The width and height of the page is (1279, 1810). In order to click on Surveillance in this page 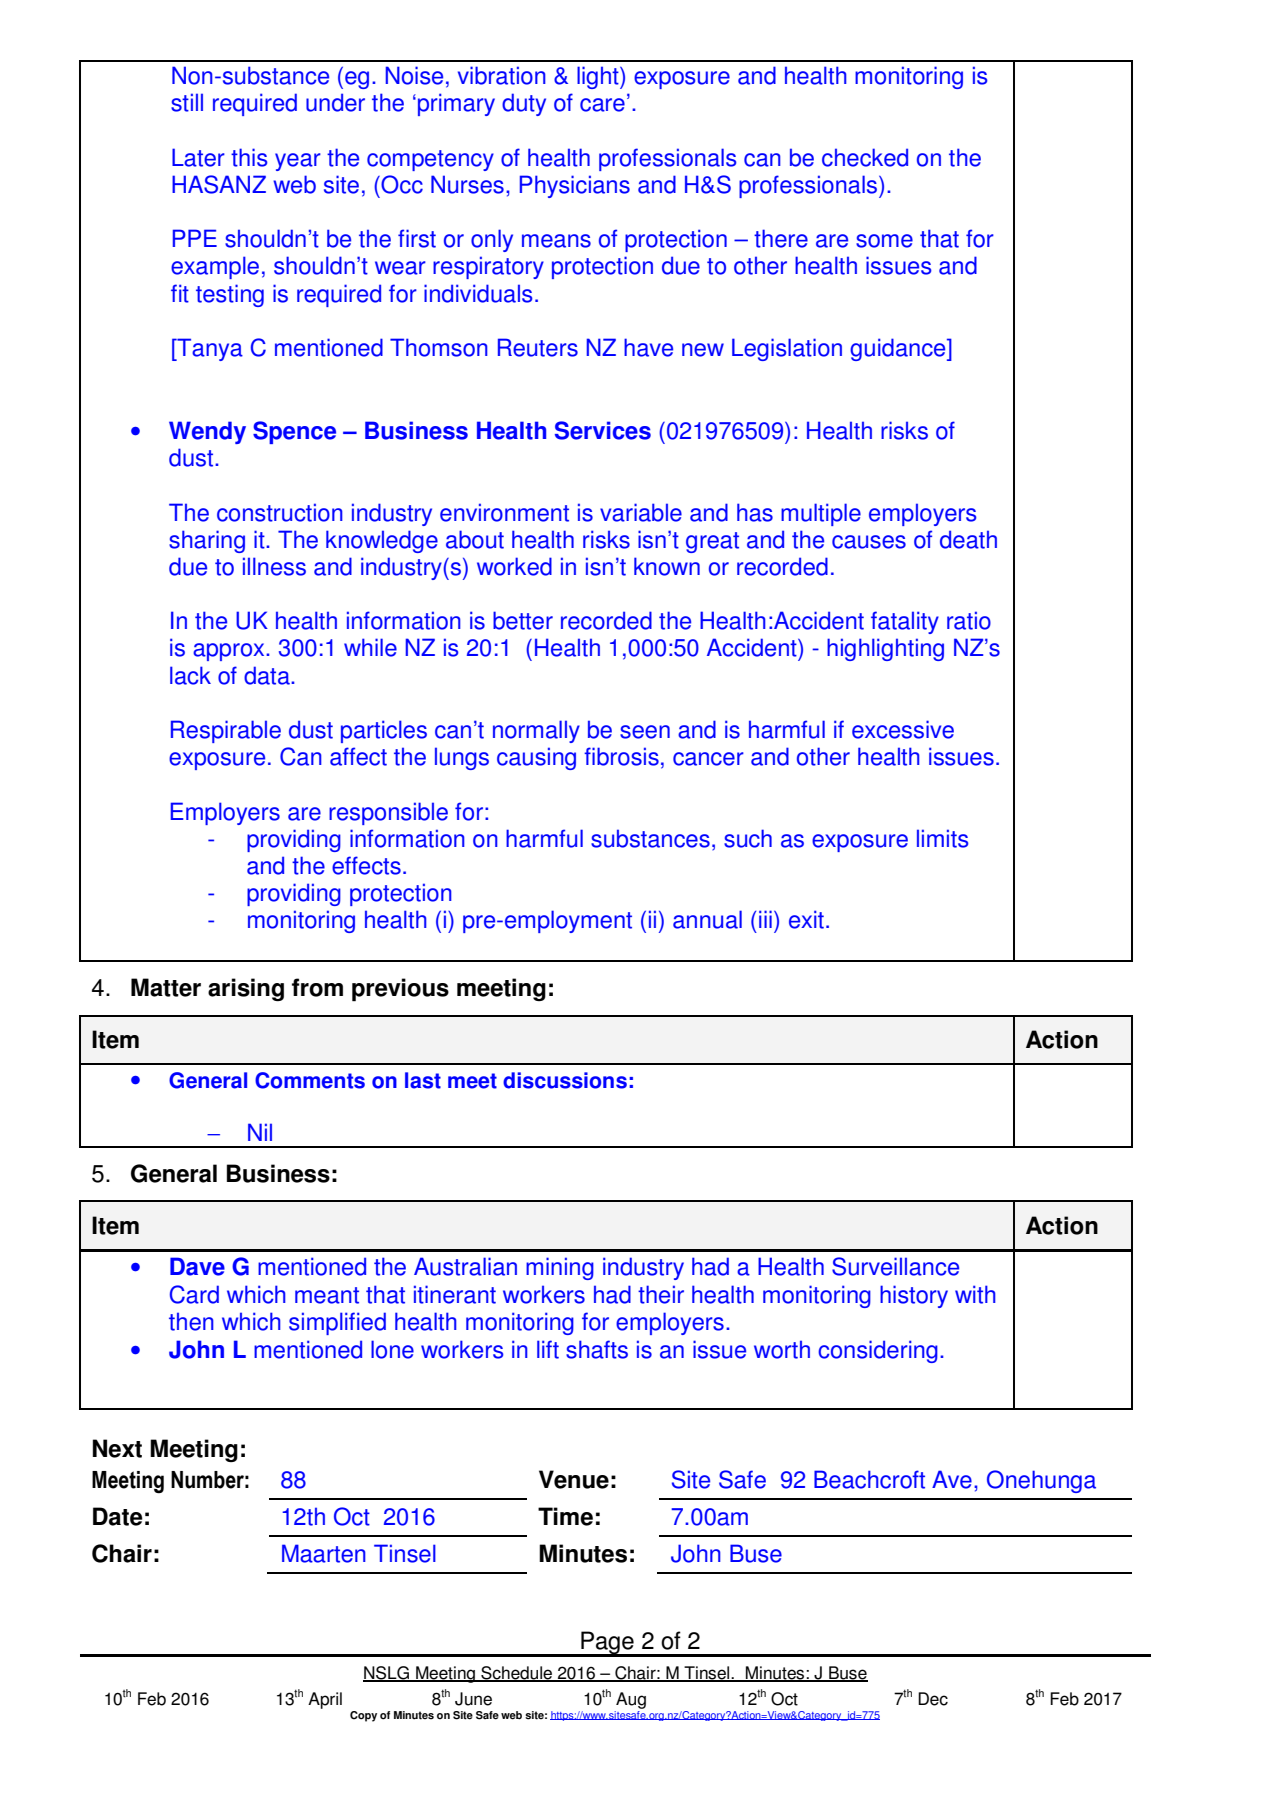, I will do `click(895, 1266)`.
